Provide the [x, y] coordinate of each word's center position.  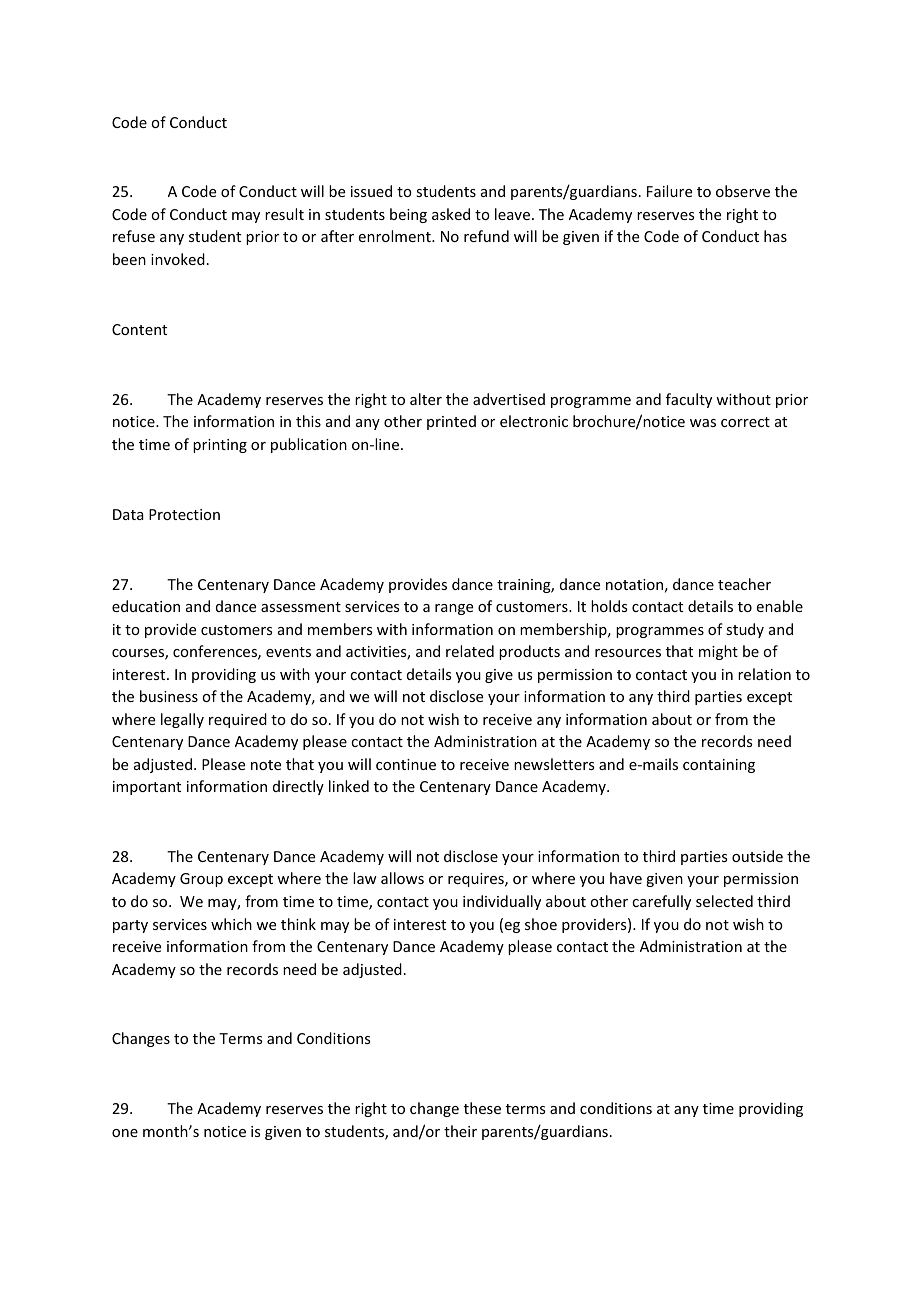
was [703, 423]
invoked [178, 259]
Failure [669, 191]
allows [402, 878]
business [169, 696]
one [125, 1133]
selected [724, 901]
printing [220, 446]
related [470, 651]
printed [451, 422]
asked [451, 214]
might [718, 652]
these [482, 1108]
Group [201, 880]
